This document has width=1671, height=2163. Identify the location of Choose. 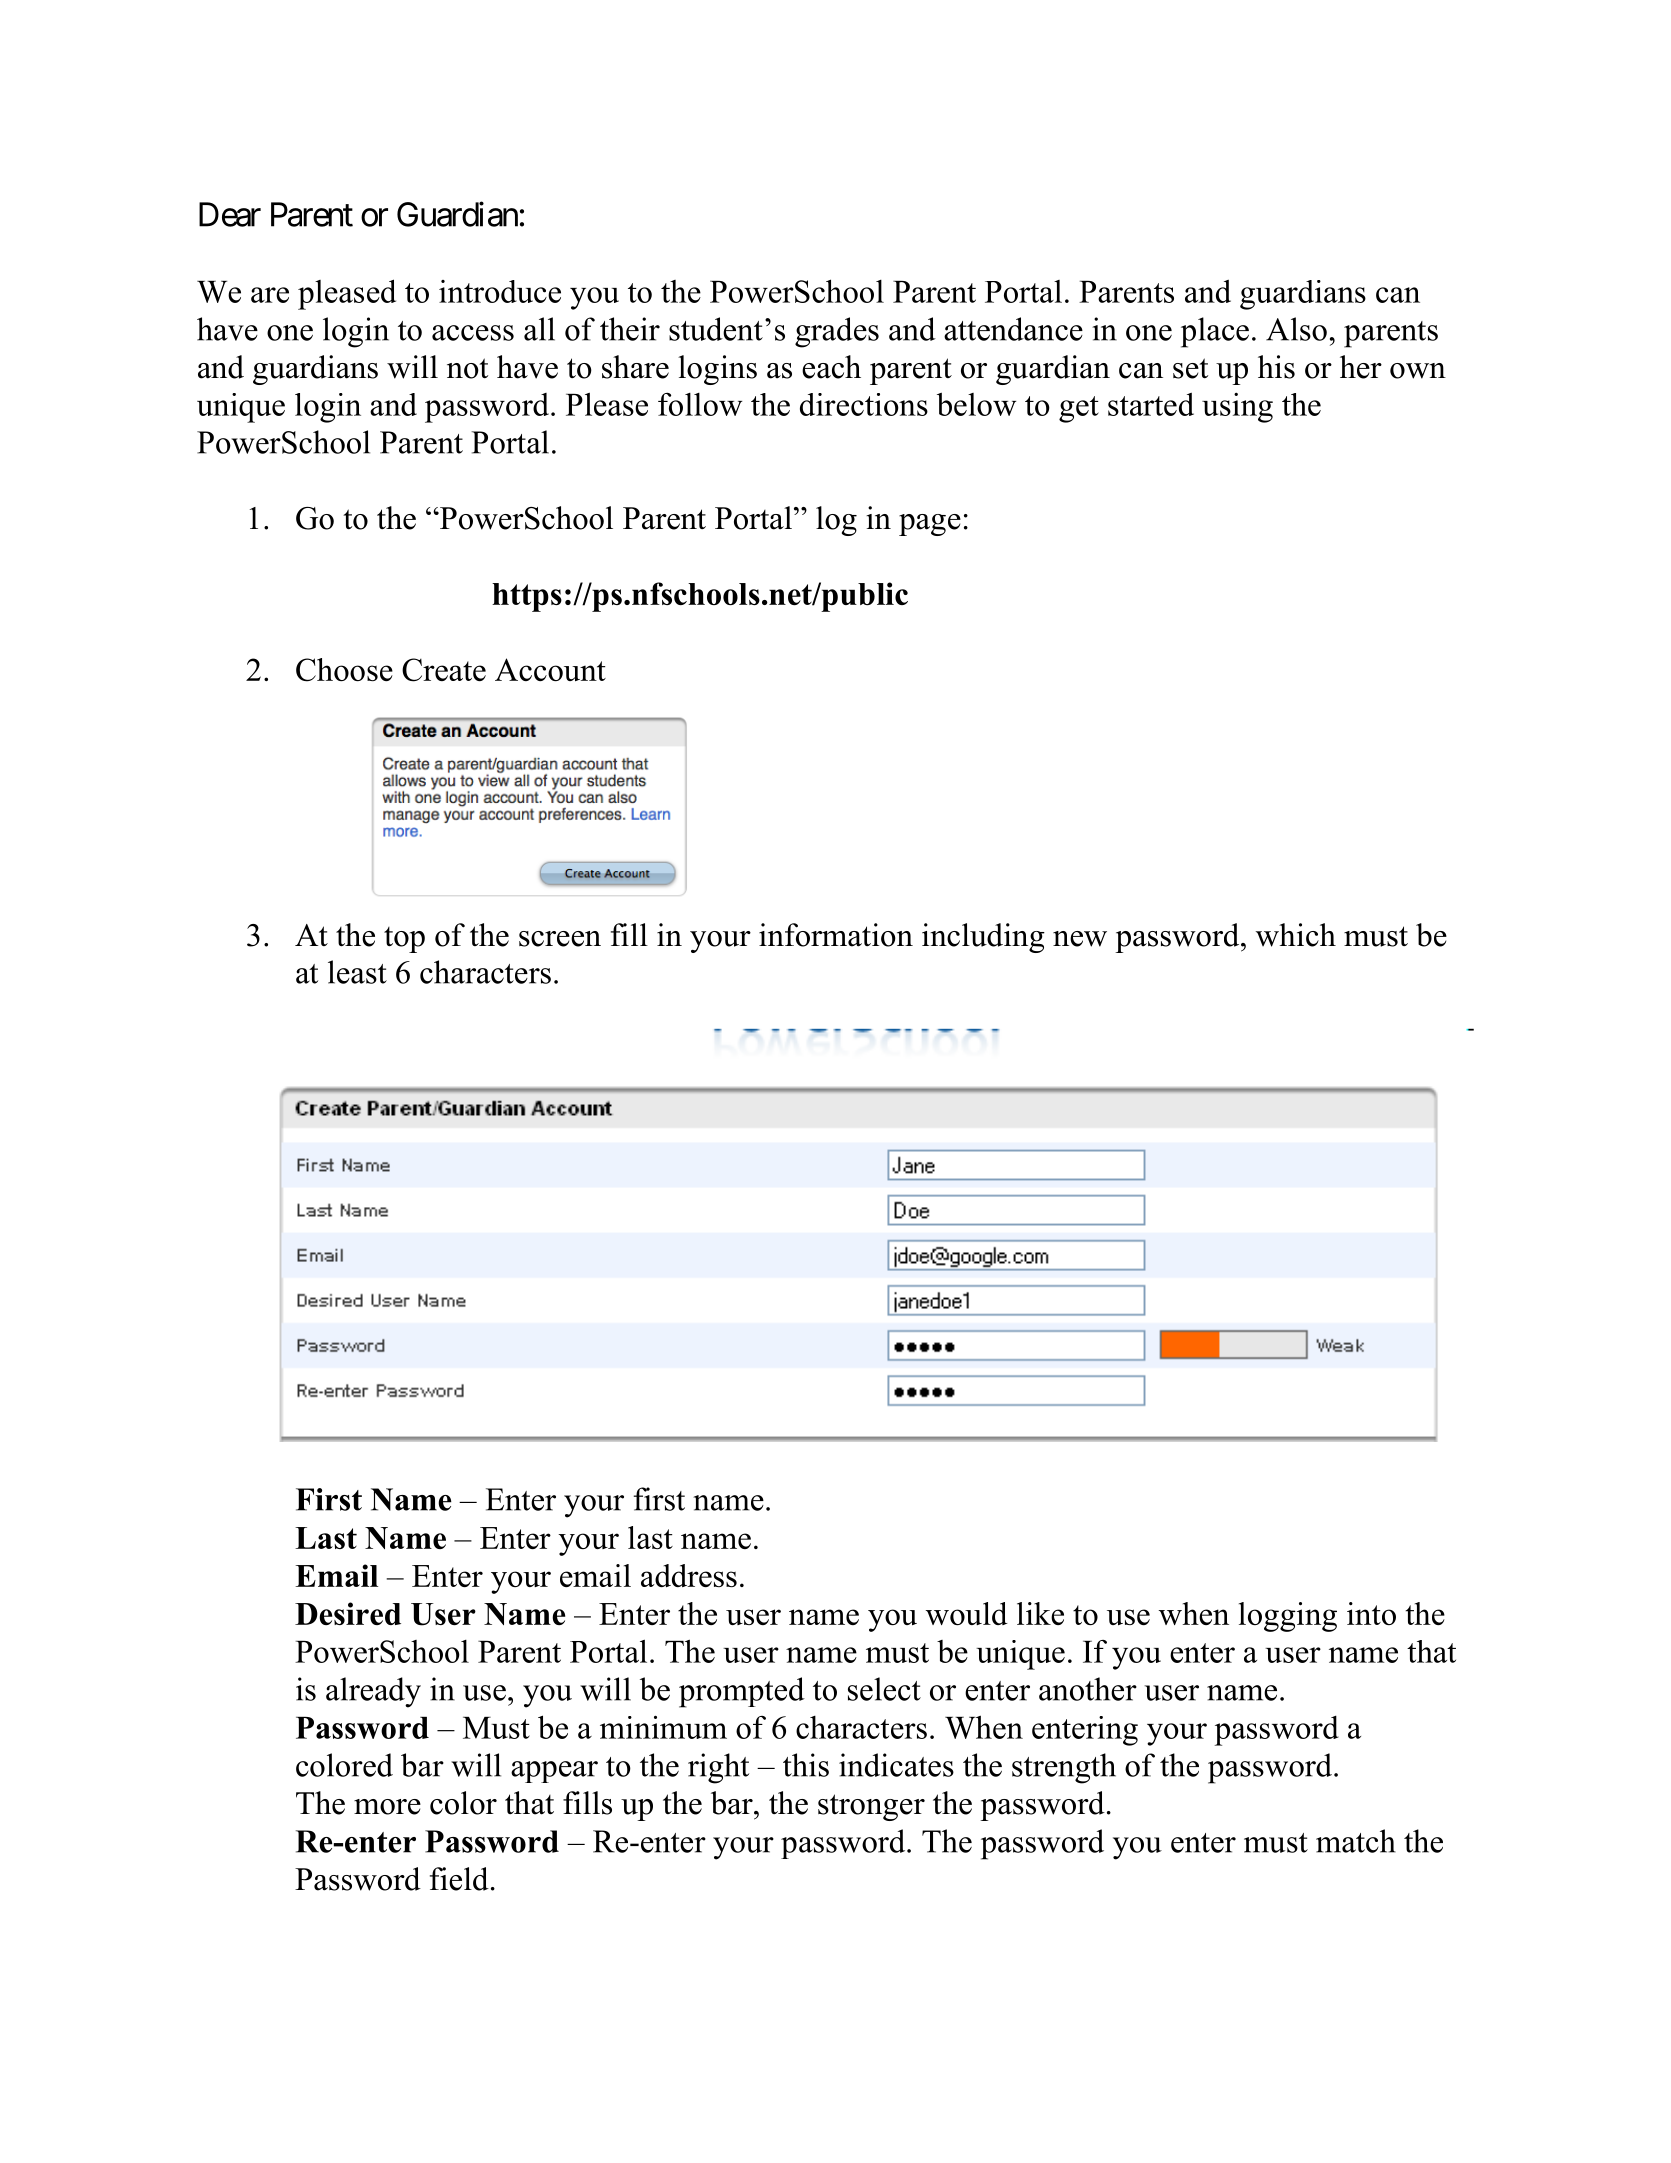
(344, 670).
